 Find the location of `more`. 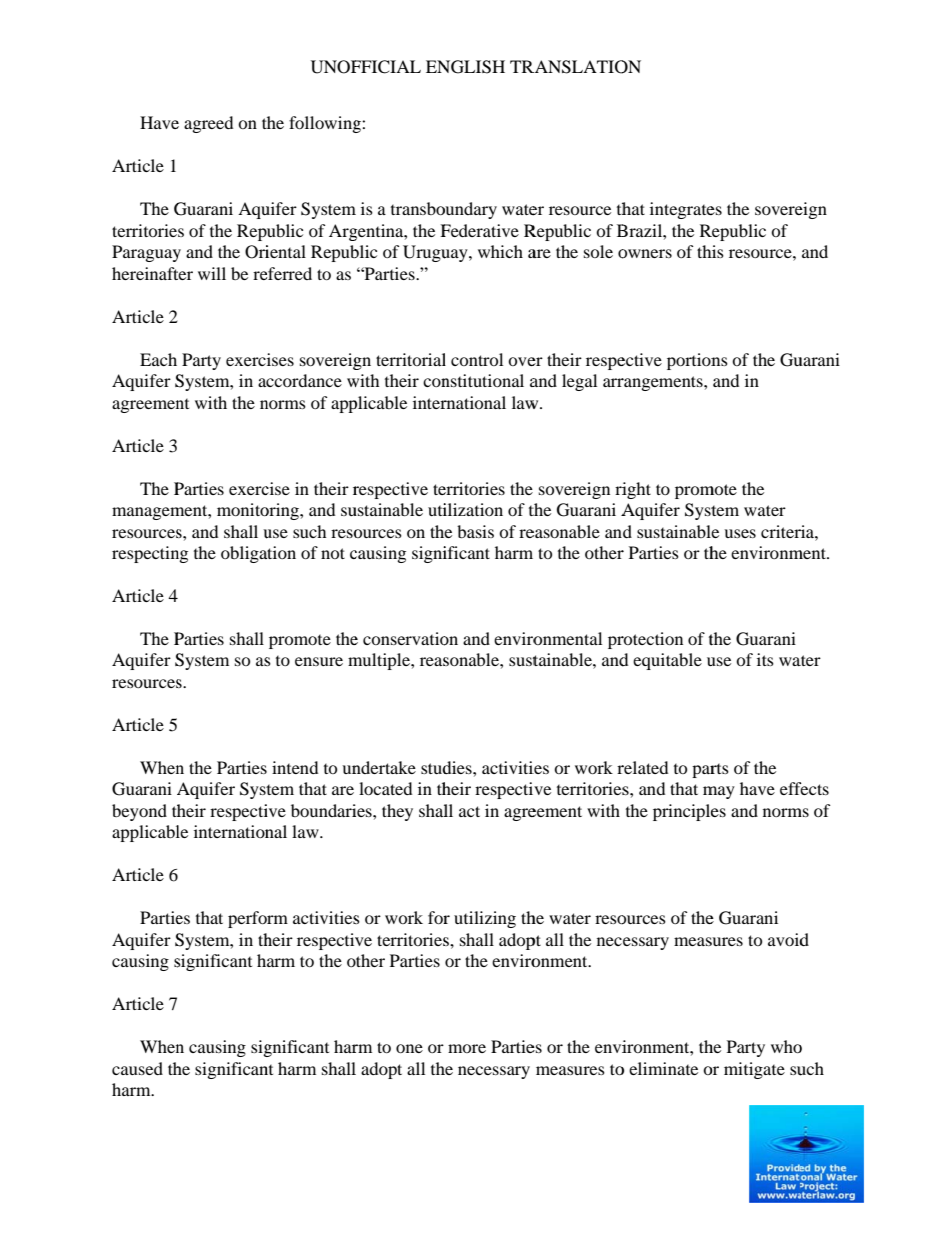

more is located at coordinates (467, 1048).
